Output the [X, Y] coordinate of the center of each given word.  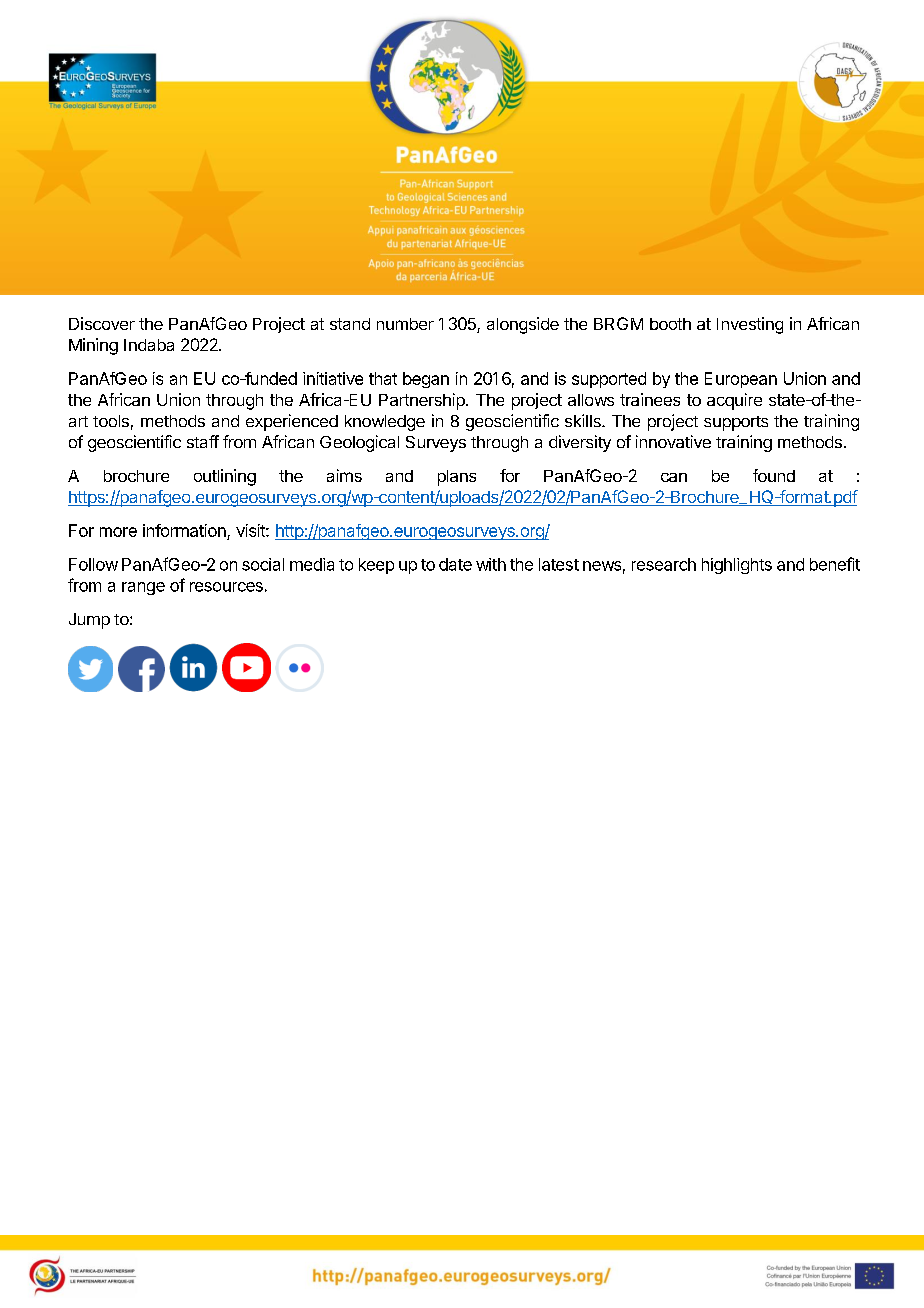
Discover [102, 323]
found [774, 475]
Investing [750, 325]
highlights [737, 566]
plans [457, 478]
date [455, 564]
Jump [89, 621]
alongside [523, 325]
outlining [225, 477]
